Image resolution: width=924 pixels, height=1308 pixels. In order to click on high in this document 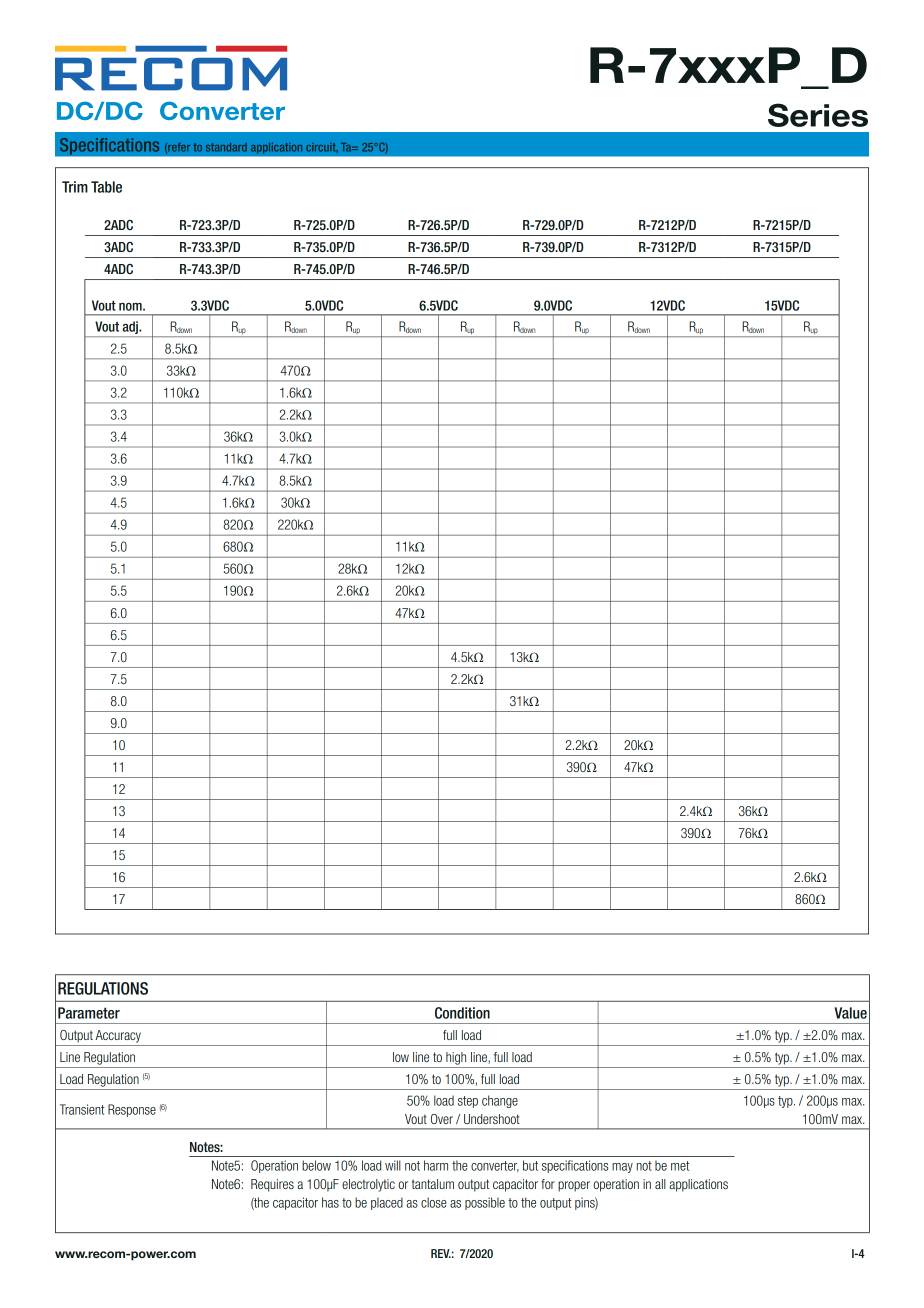, I will do `click(456, 1058)`.
